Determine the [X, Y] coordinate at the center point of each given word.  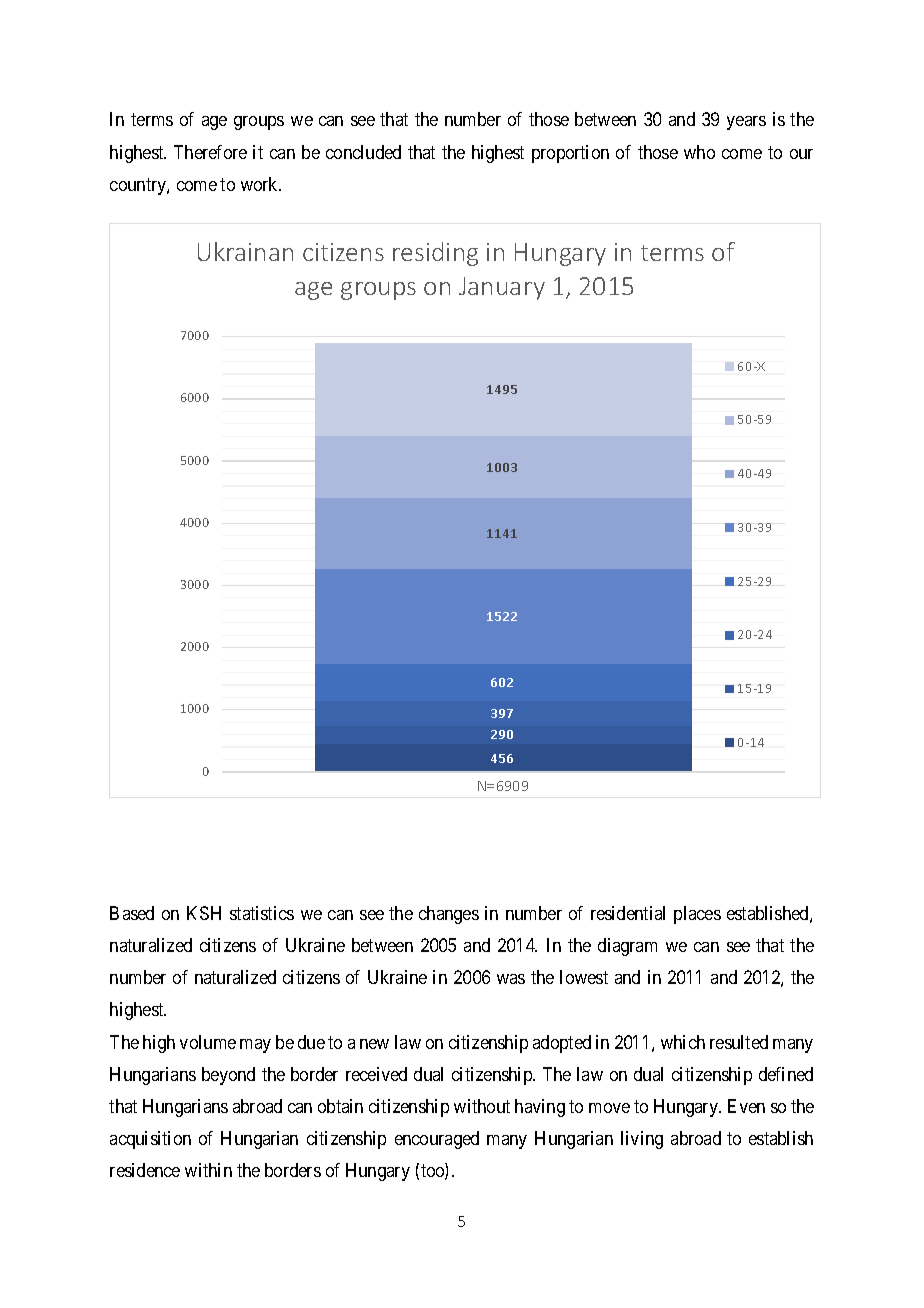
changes [449, 915]
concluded [363, 152]
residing [435, 254]
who [699, 152]
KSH [204, 913]
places [697, 915]
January [502, 288]
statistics [262, 913]
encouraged [437, 1140]
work [261, 184]
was [511, 979]
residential [628, 913]
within [208, 1170]
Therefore [210, 152]
